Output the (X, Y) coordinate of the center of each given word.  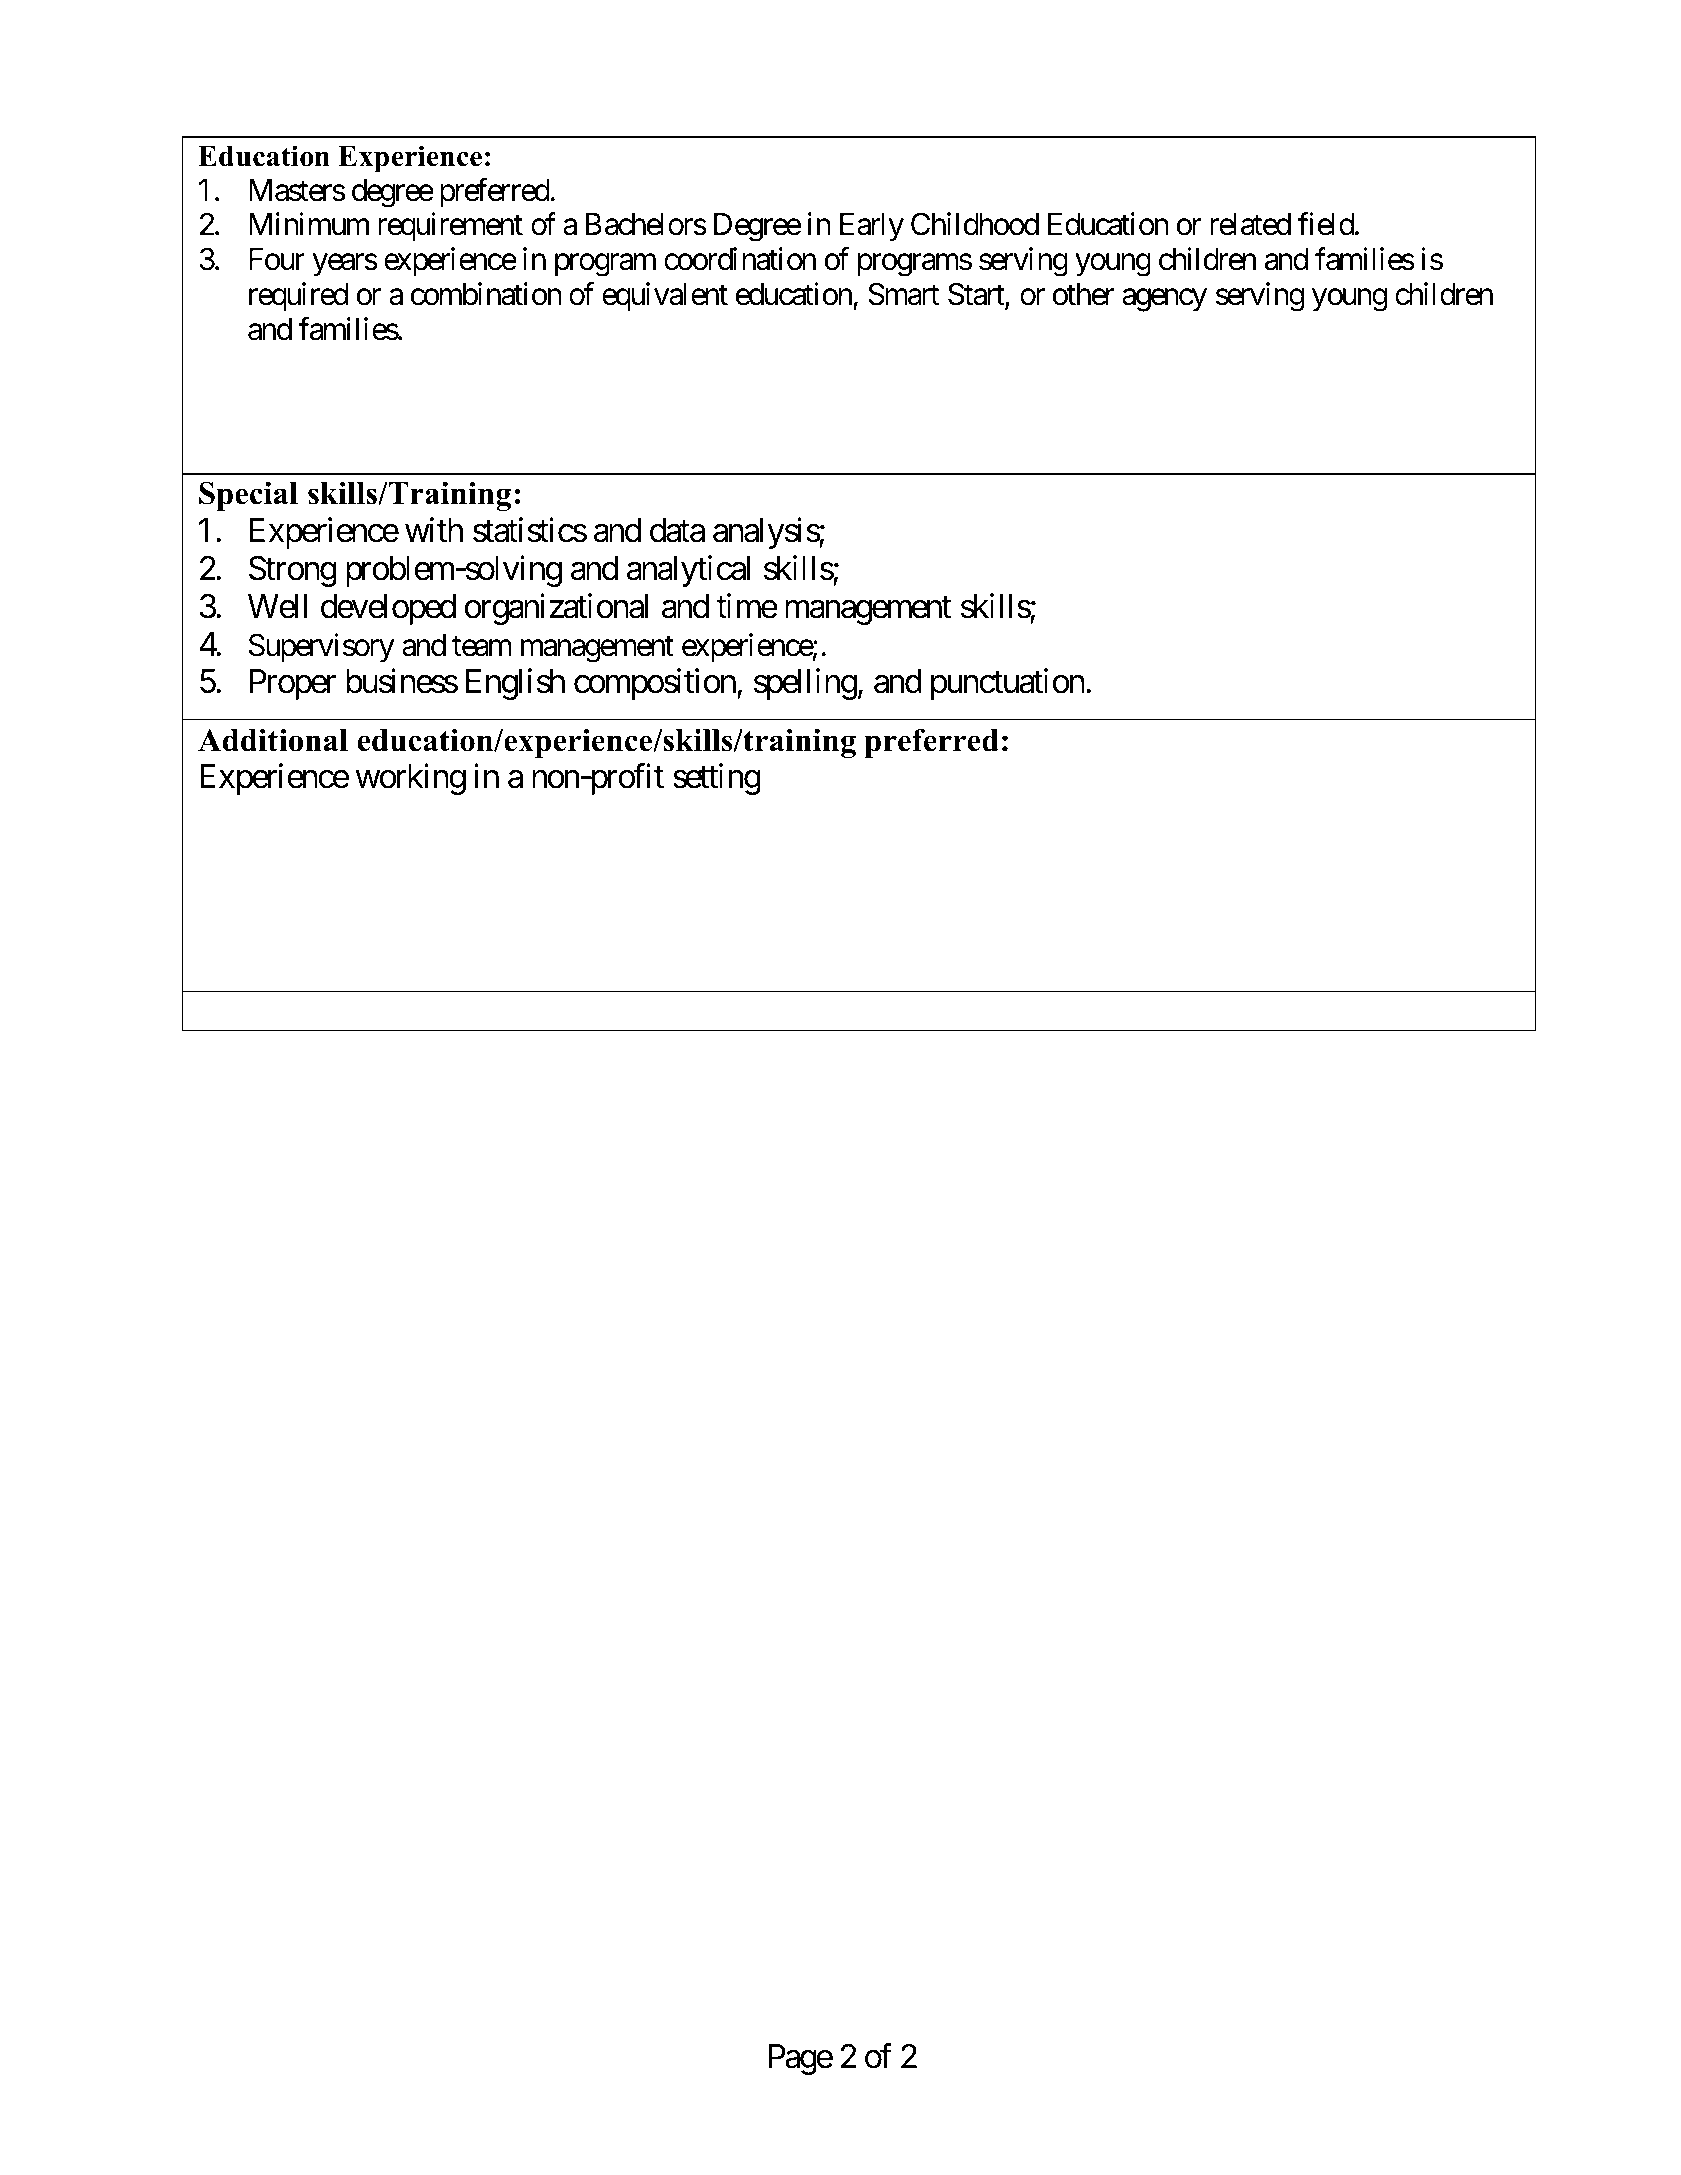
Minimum (309, 224)
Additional (273, 740)
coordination (740, 259)
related (1250, 224)
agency (1164, 300)
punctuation (1008, 684)
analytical (688, 571)
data (677, 530)
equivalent (665, 296)
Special (248, 496)
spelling (805, 684)
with (434, 529)
